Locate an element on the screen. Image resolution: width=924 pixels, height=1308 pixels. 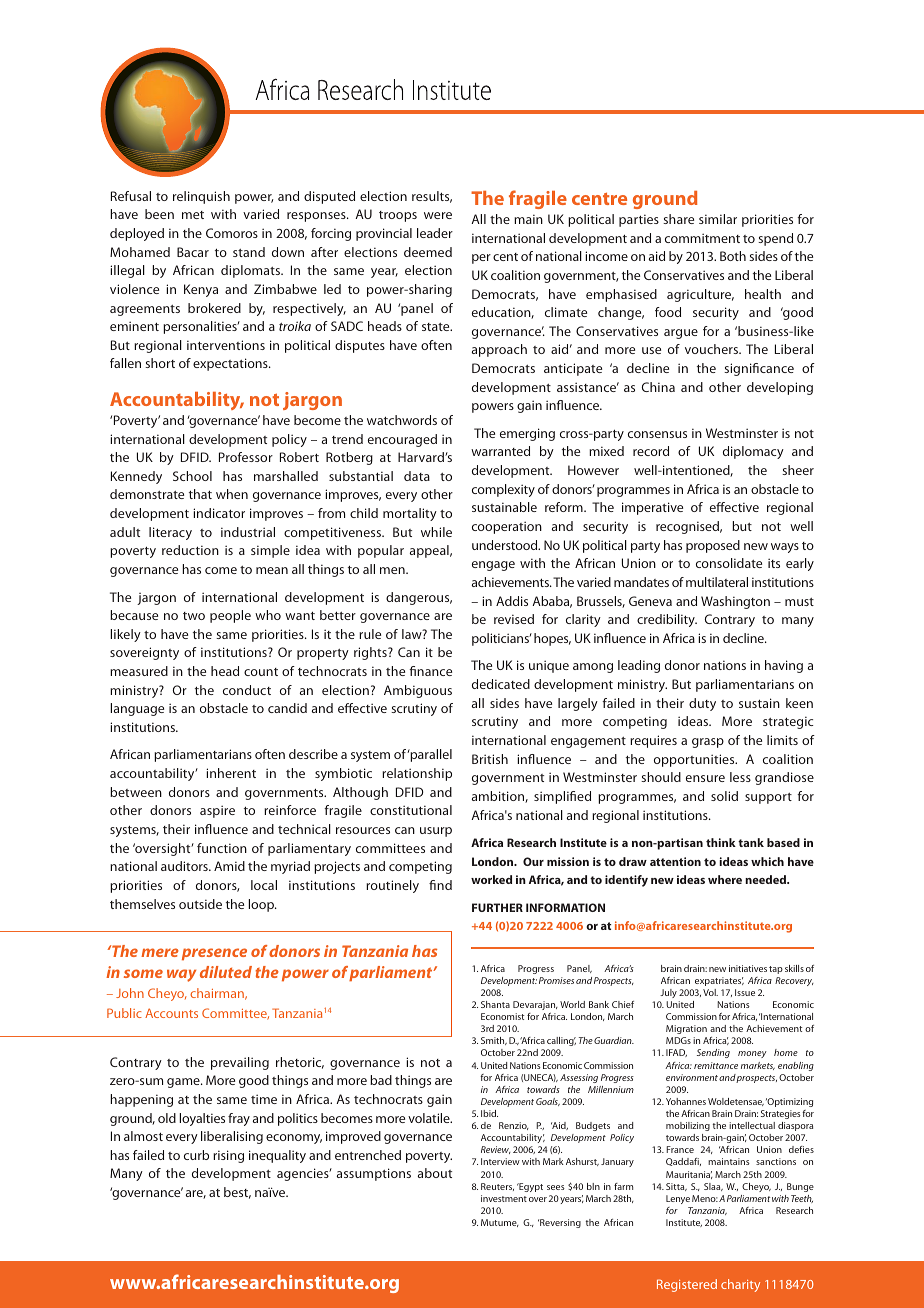
reduction is located at coordinates (190, 550).
